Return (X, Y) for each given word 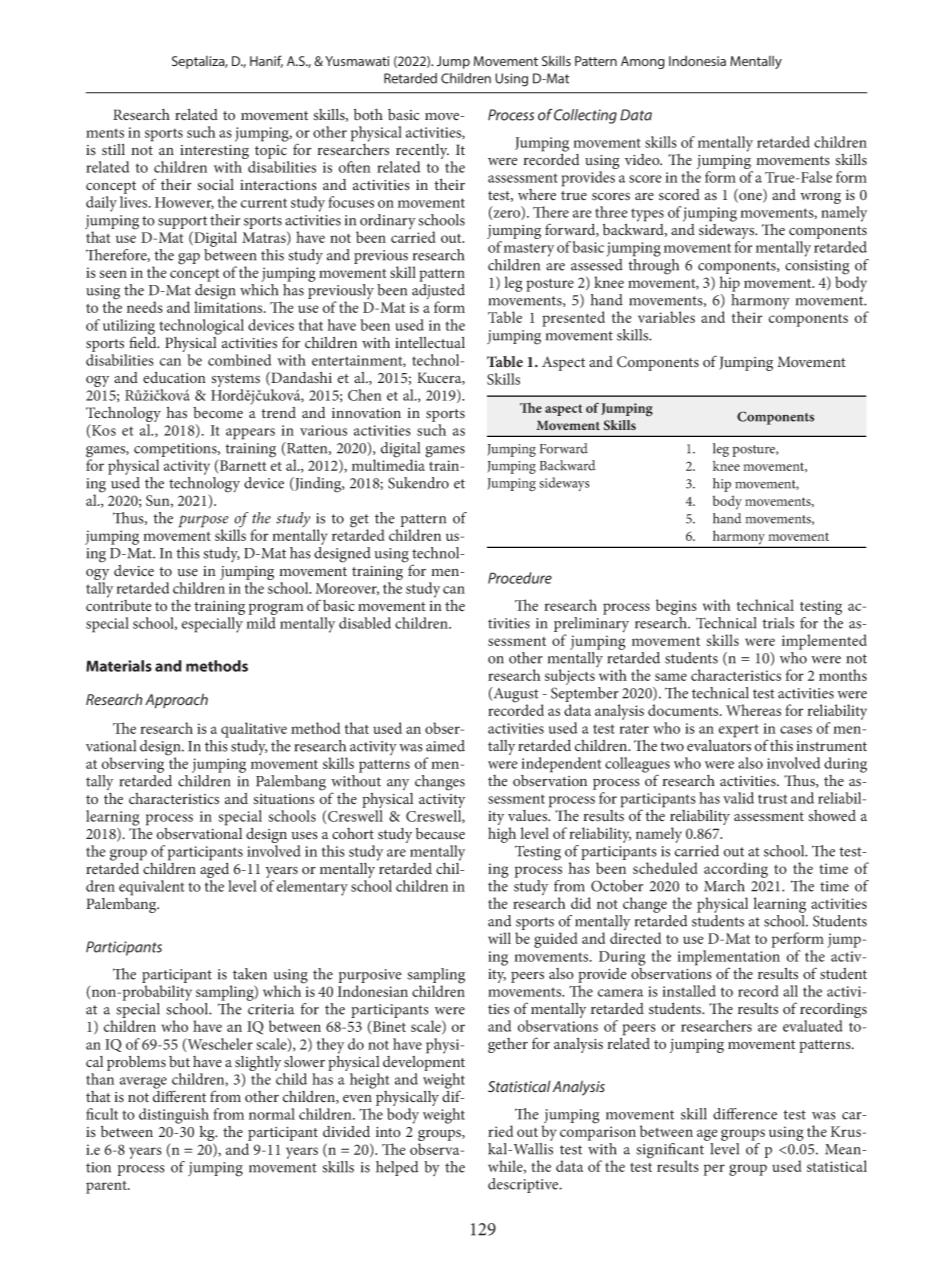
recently (422, 153)
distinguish (174, 1117)
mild (261, 623)
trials (778, 623)
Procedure (520, 578)
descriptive (524, 1185)
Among (643, 62)
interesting (214, 153)
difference (745, 1114)
